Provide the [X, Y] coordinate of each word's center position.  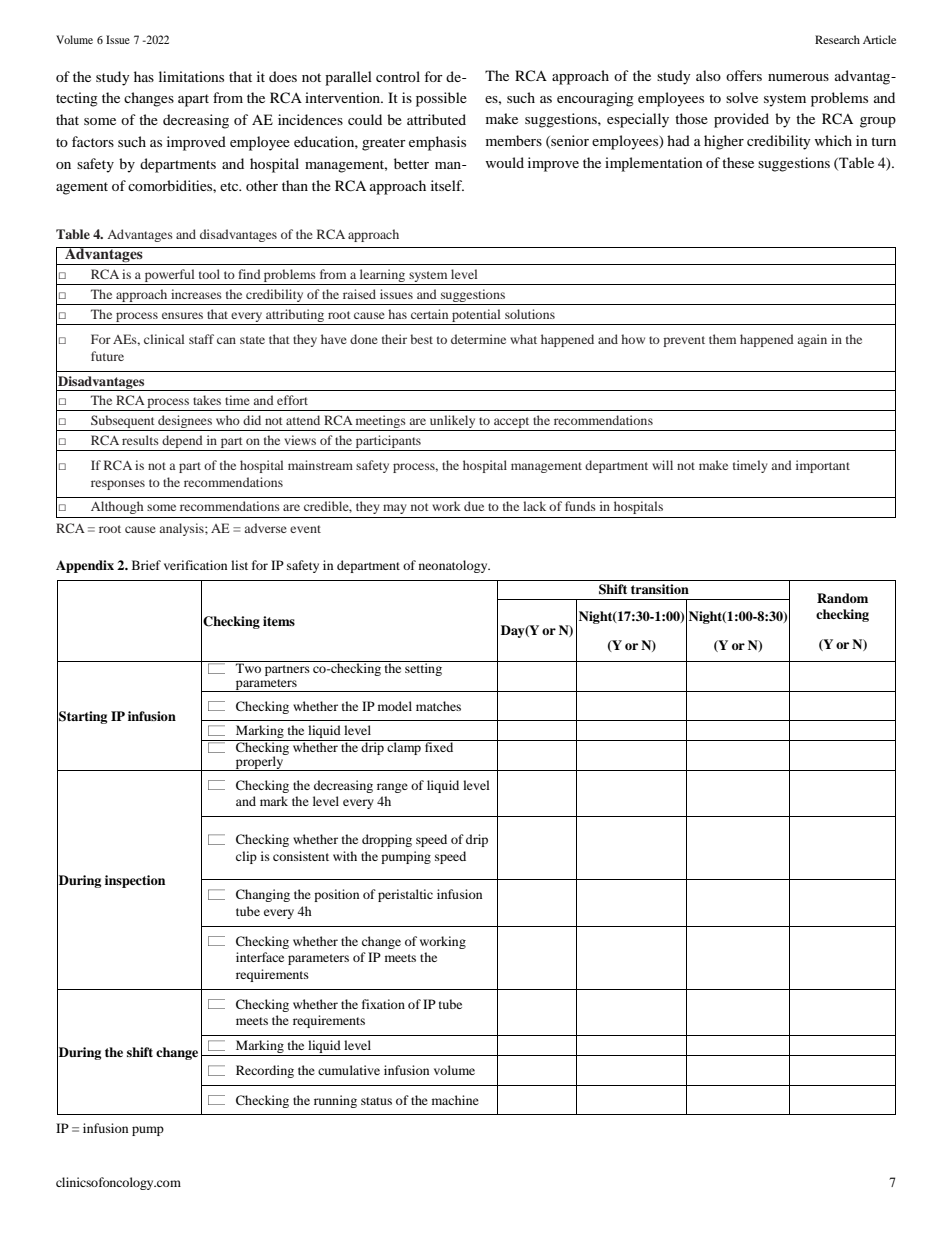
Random [842, 598]
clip [246, 857]
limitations [191, 76]
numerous [798, 77]
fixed [439, 746]
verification [195, 565]
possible [441, 99]
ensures [182, 315]
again [812, 340]
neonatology [454, 566]
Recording [265, 1071]
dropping [387, 840]
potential [476, 317]
